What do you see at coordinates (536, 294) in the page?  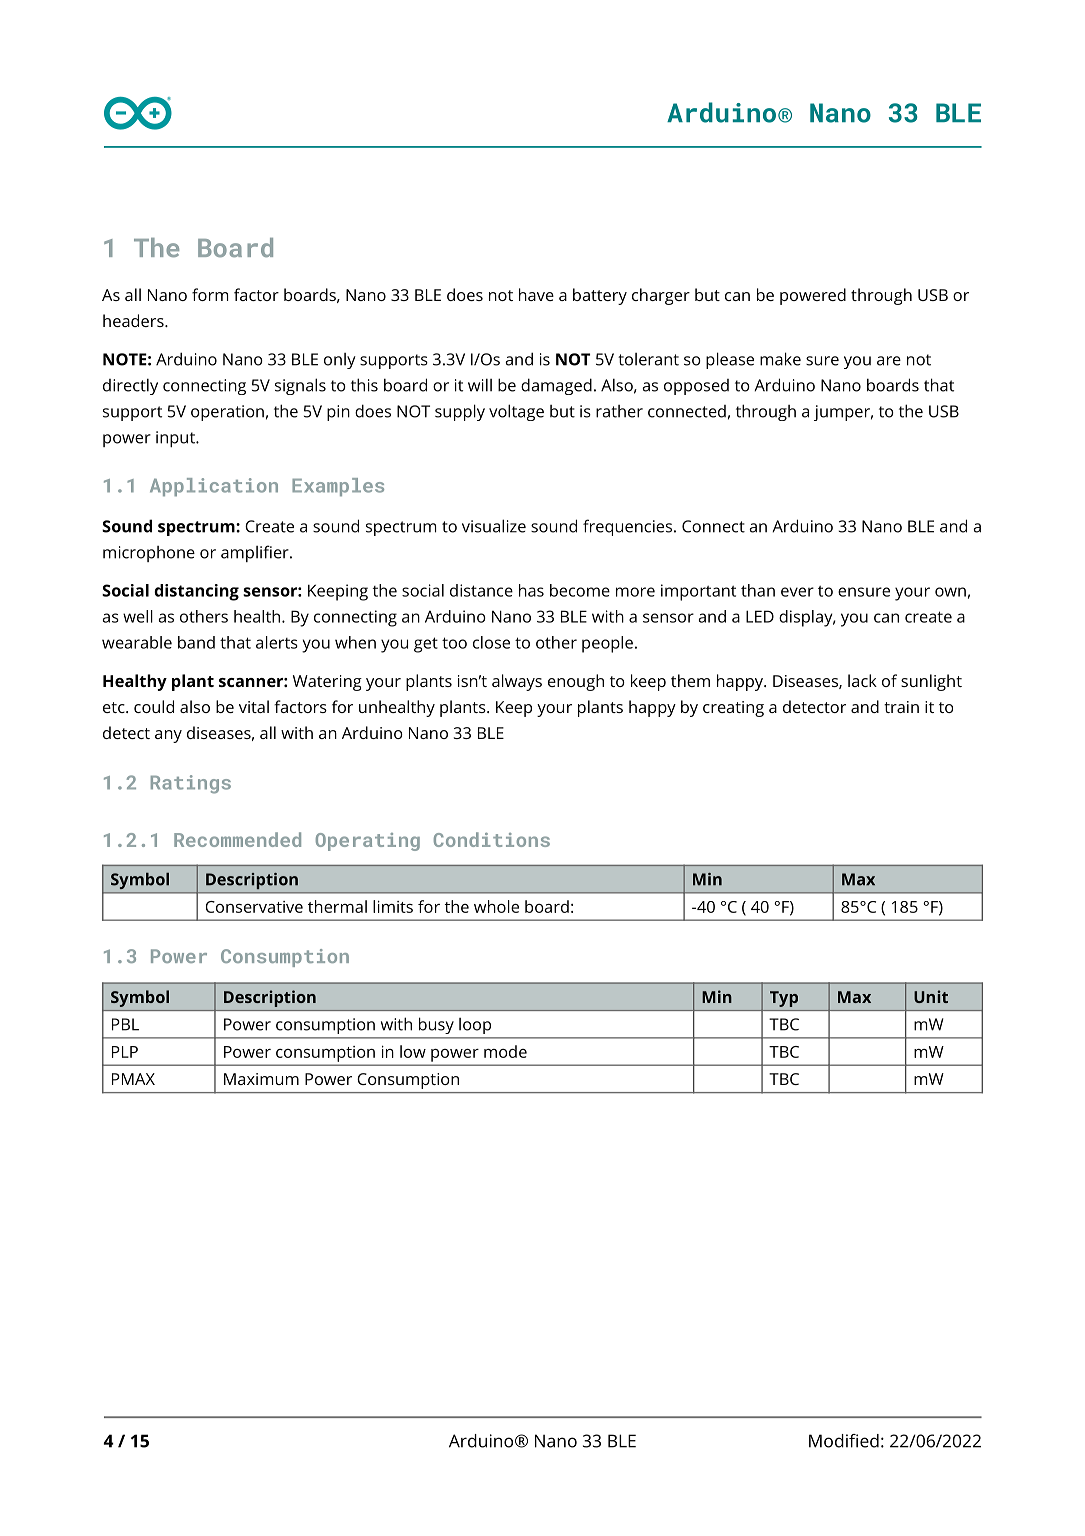 I see `have` at bounding box center [536, 294].
